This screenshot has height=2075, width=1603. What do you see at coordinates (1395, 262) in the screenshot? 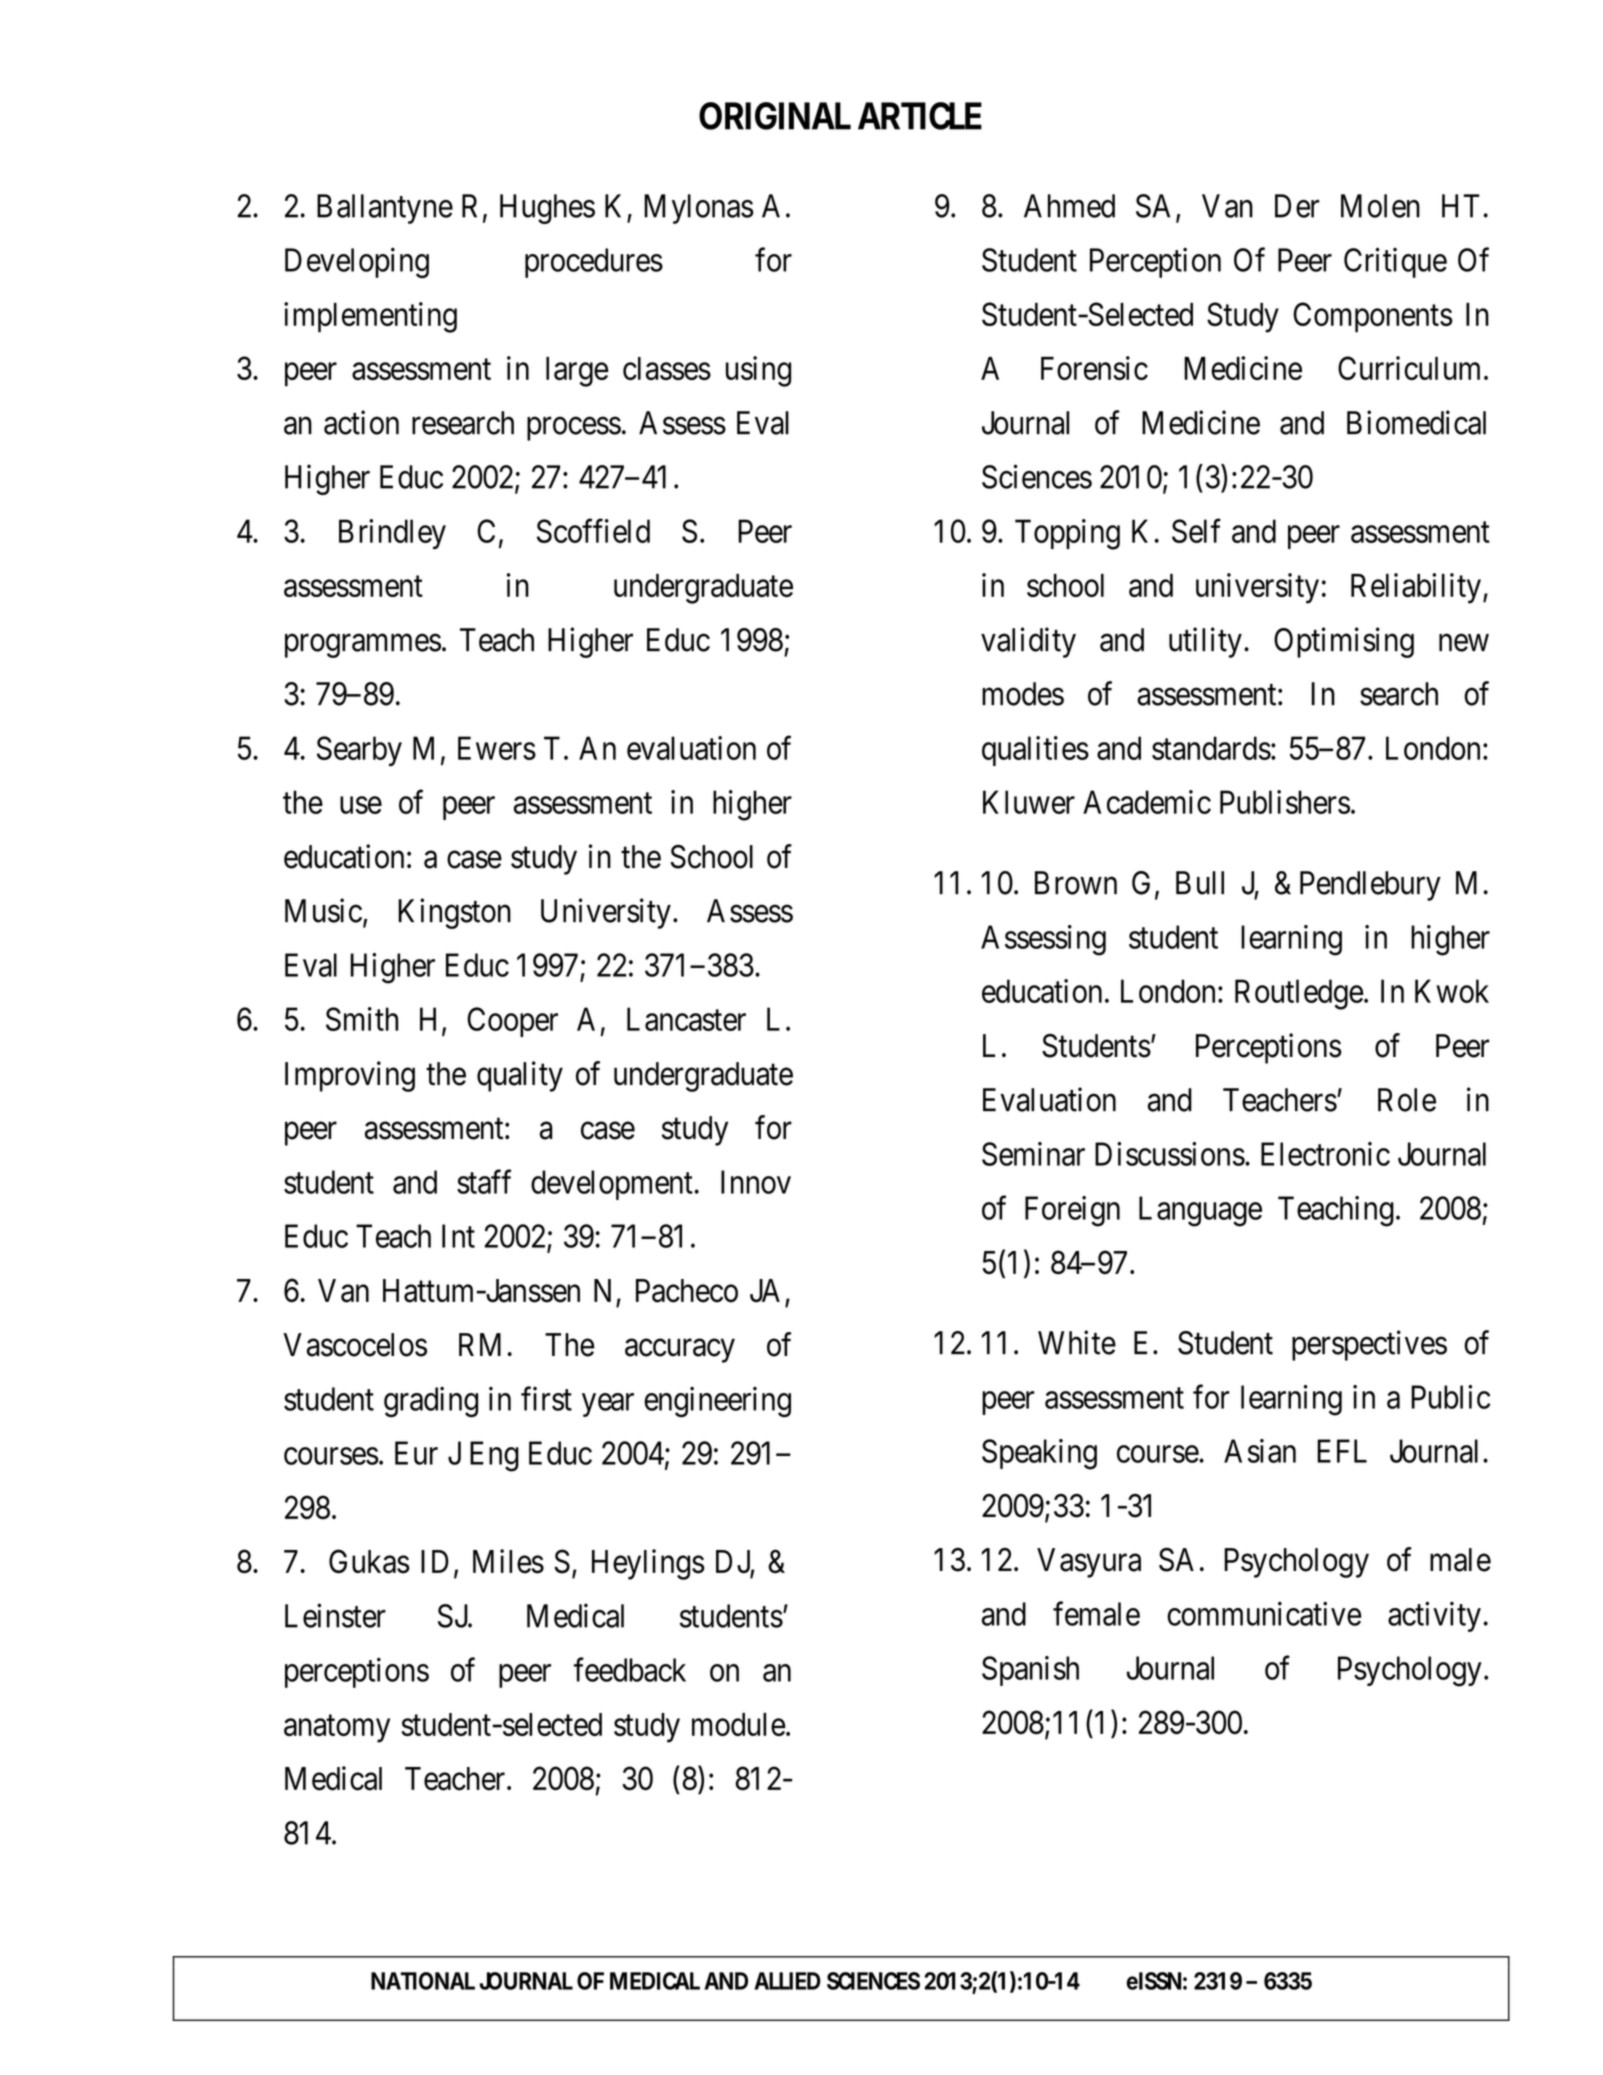
I see `Critique` at bounding box center [1395, 262].
